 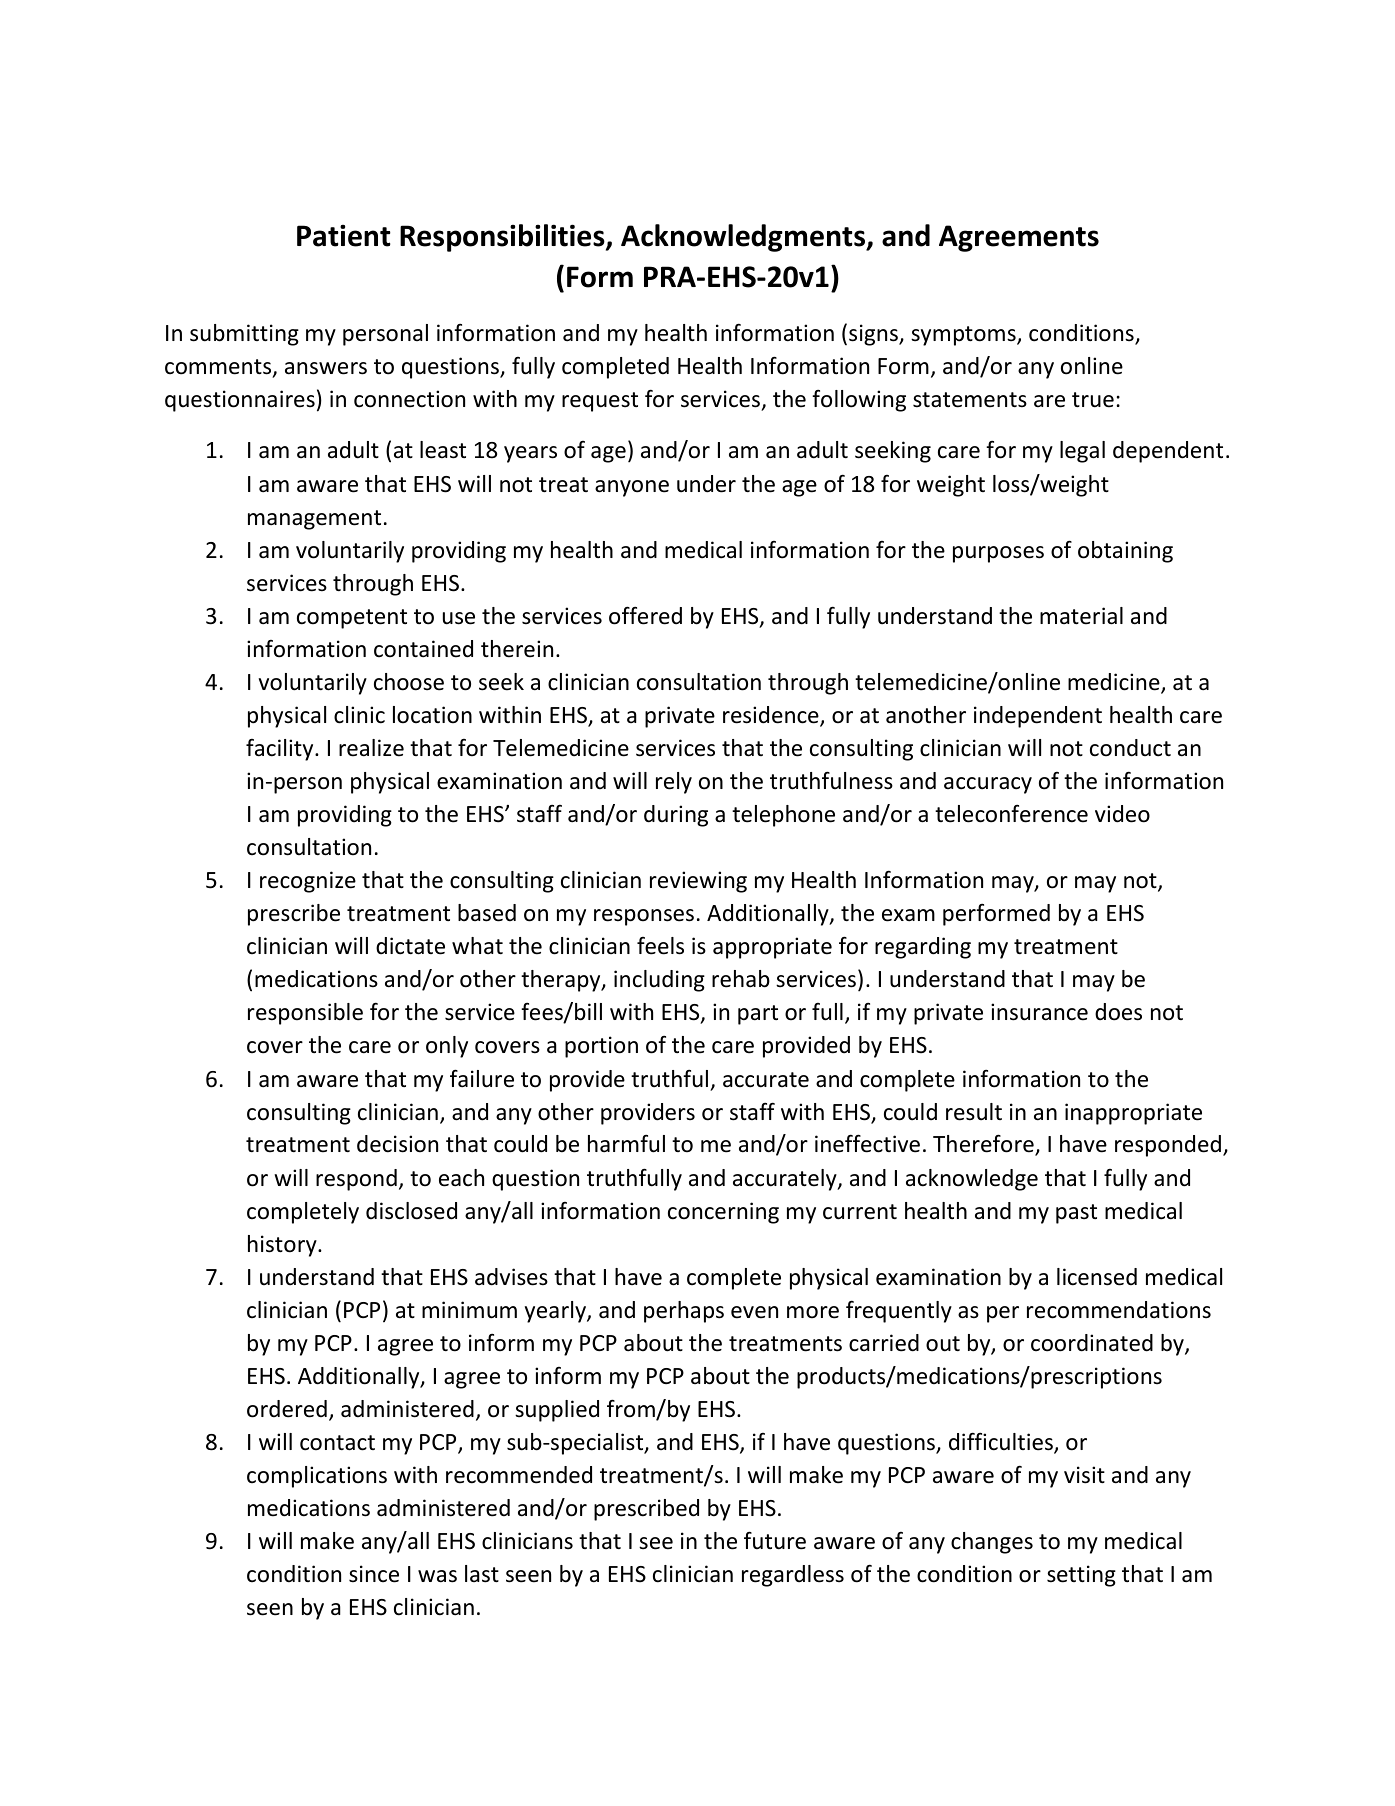 I want to click on responses, so click(x=644, y=917).
